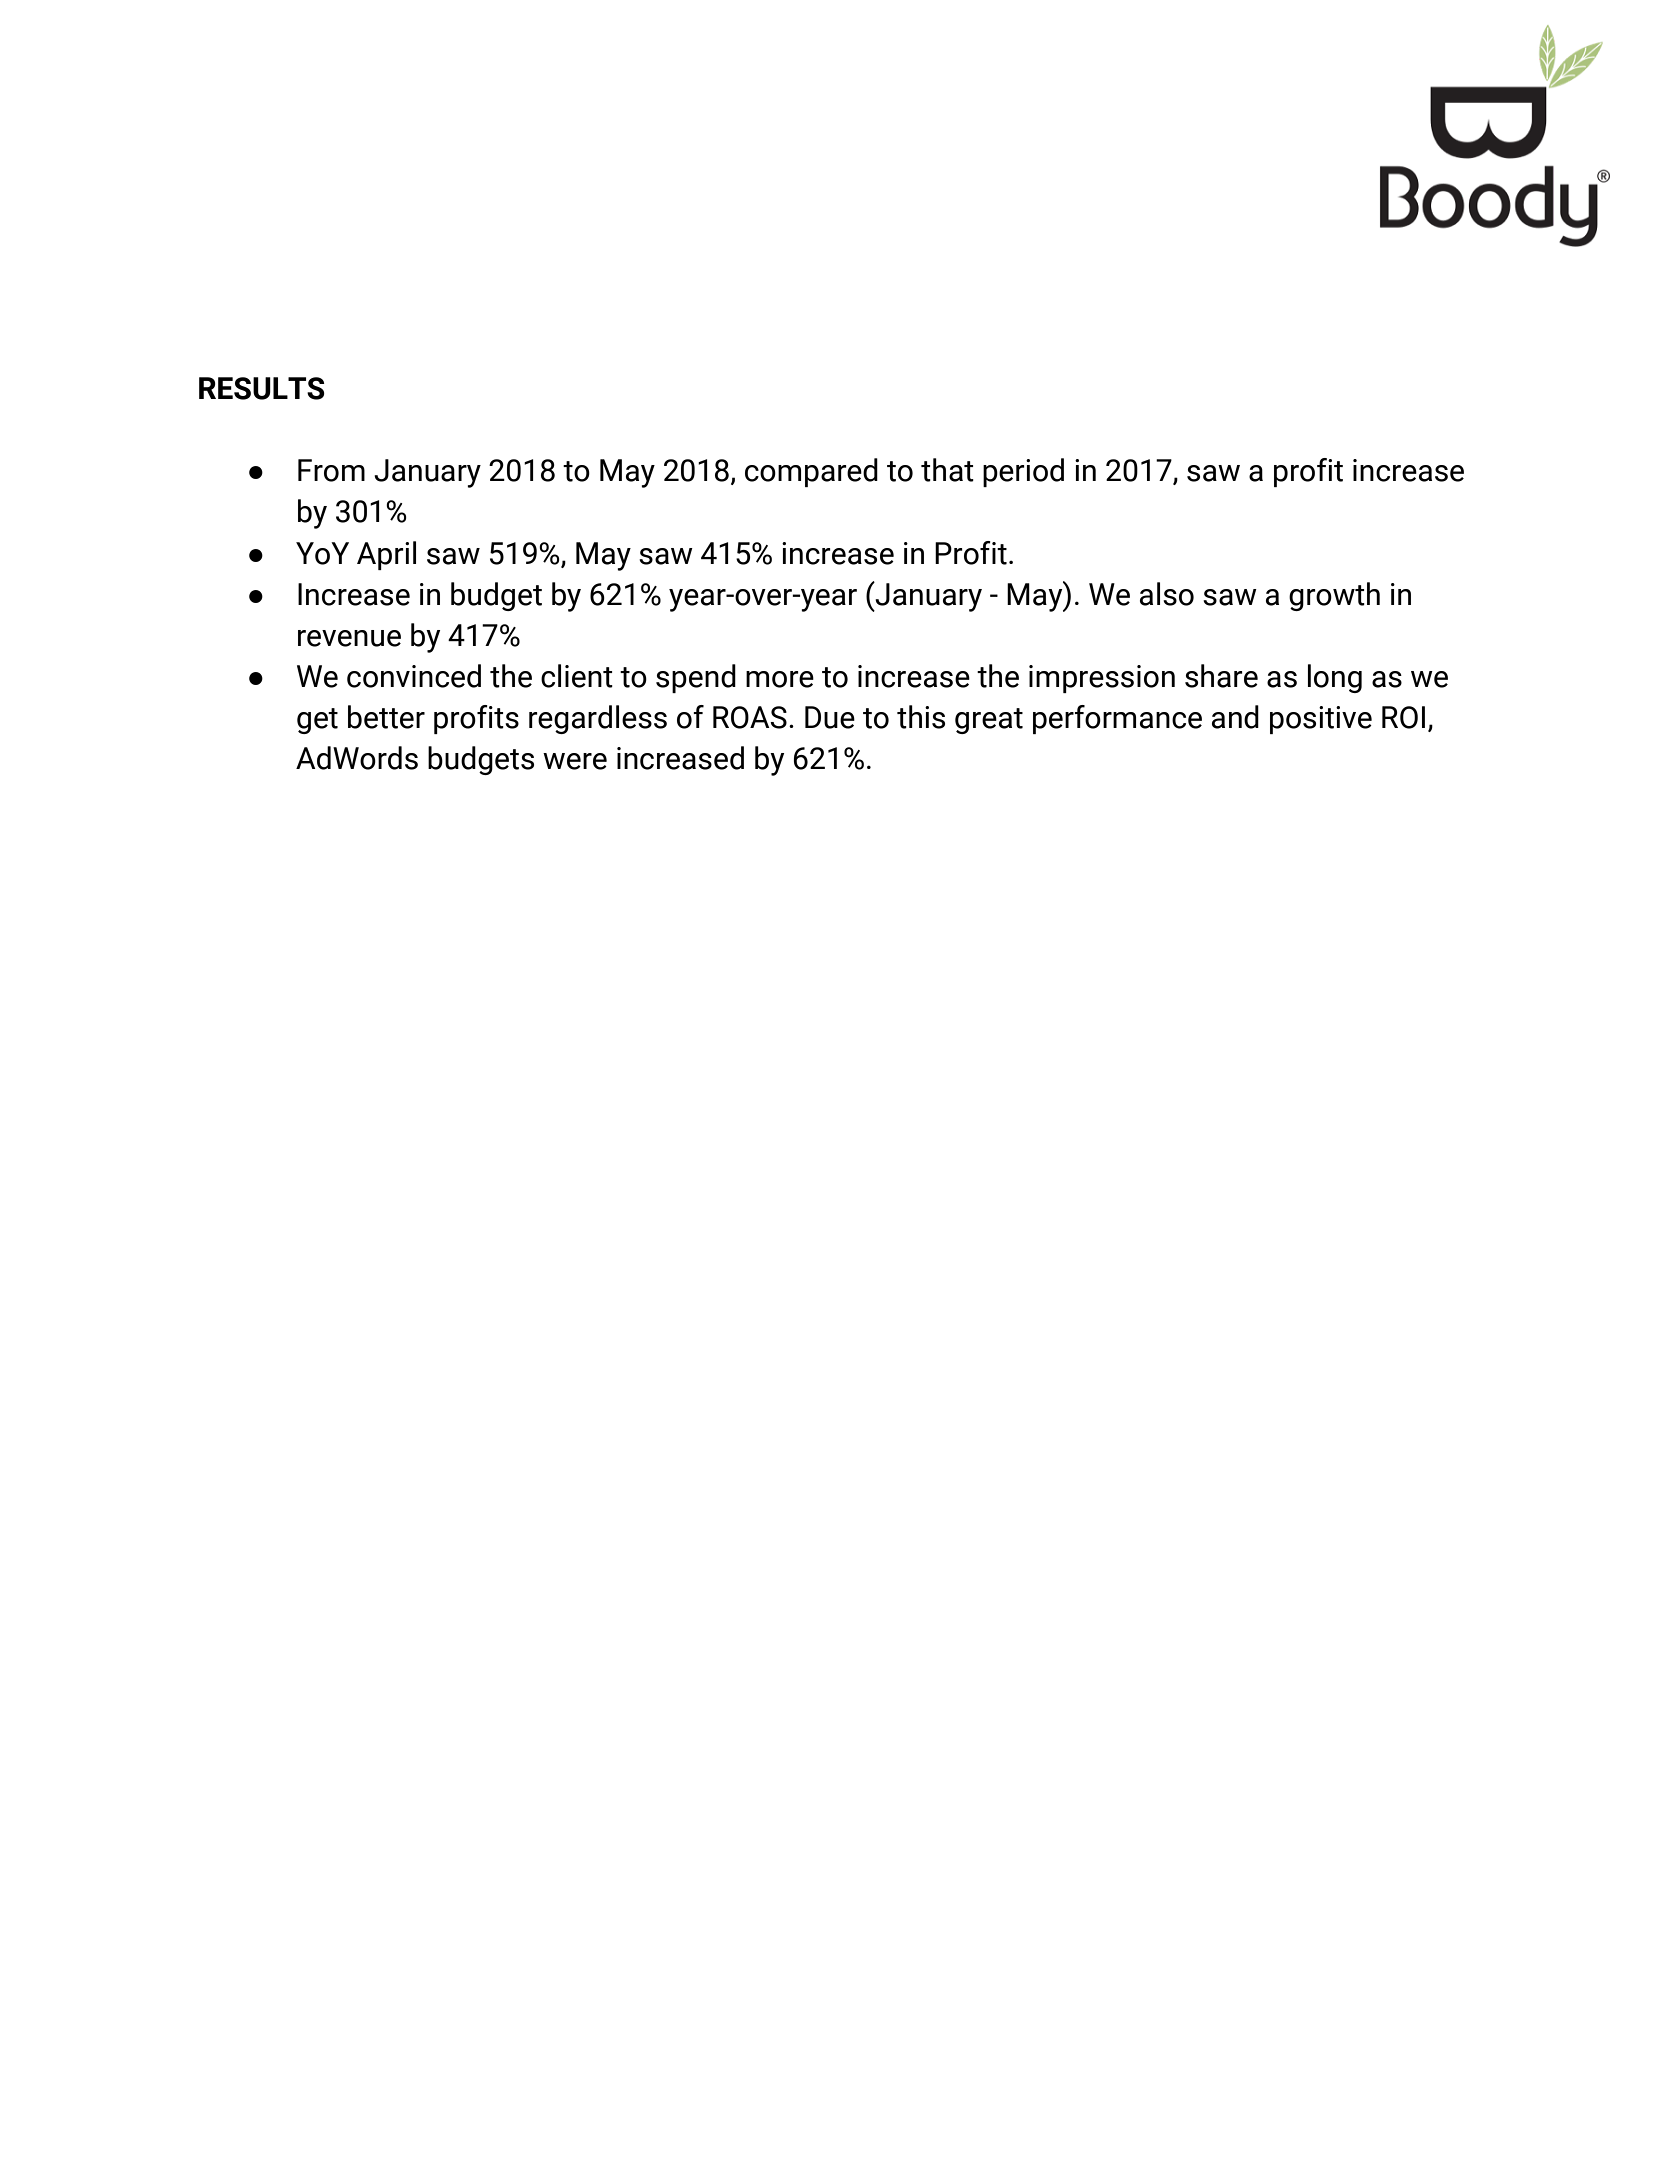  What do you see at coordinates (1334, 596) in the screenshot?
I see `growth` at bounding box center [1334, 596].
